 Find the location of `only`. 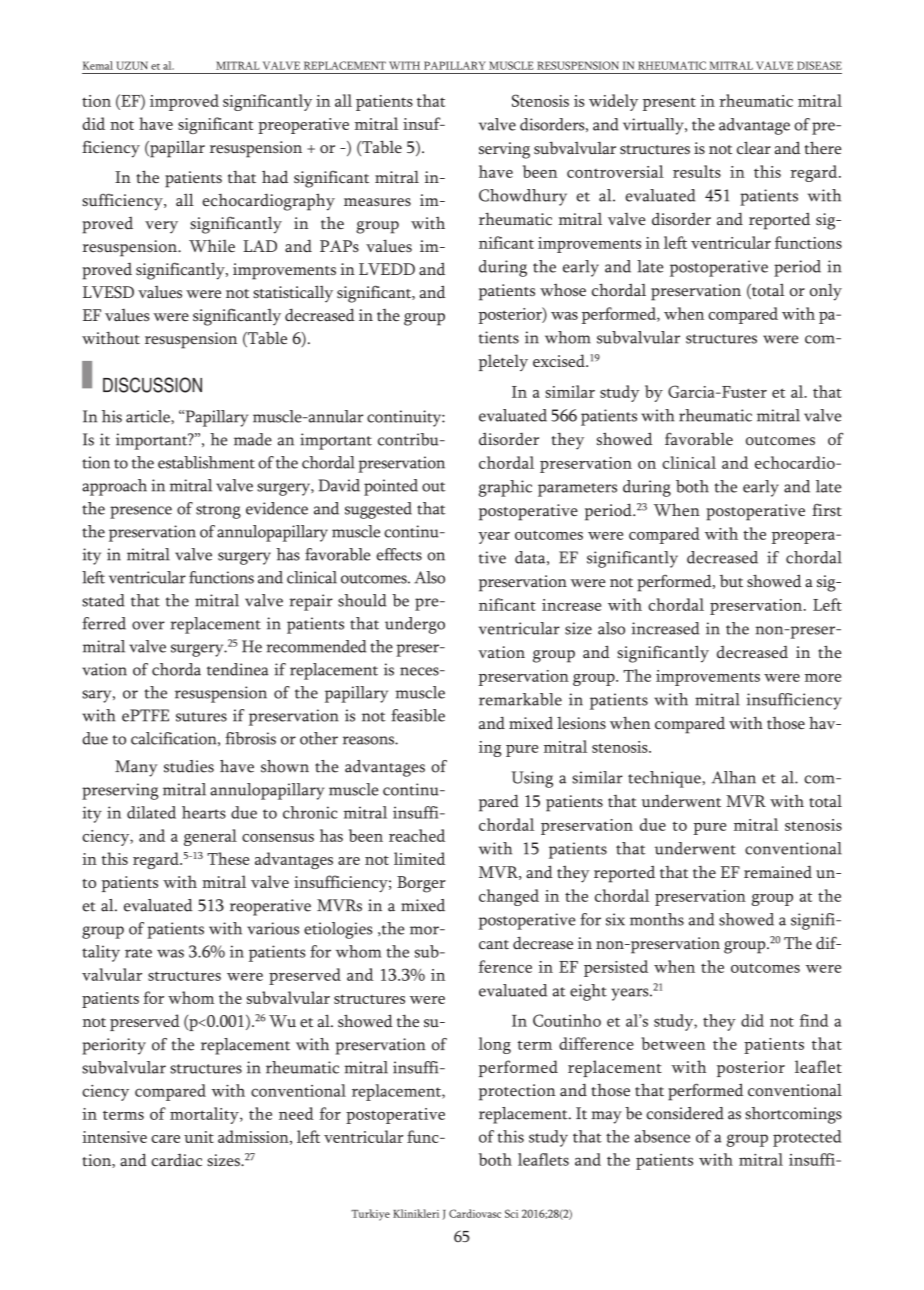

only is located at coordinates (826, 292).
